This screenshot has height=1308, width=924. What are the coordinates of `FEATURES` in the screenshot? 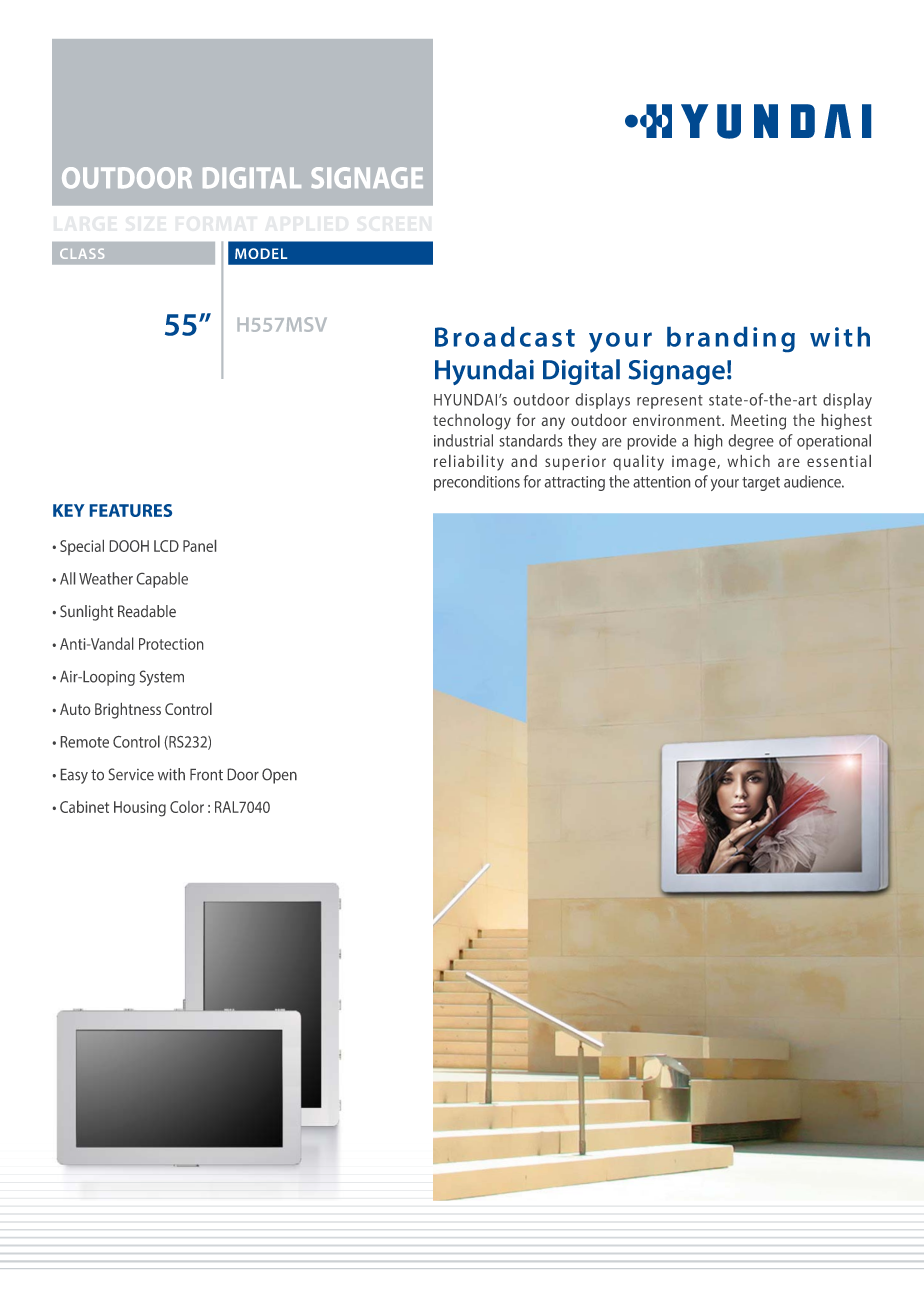 It's located at (131, 510).
